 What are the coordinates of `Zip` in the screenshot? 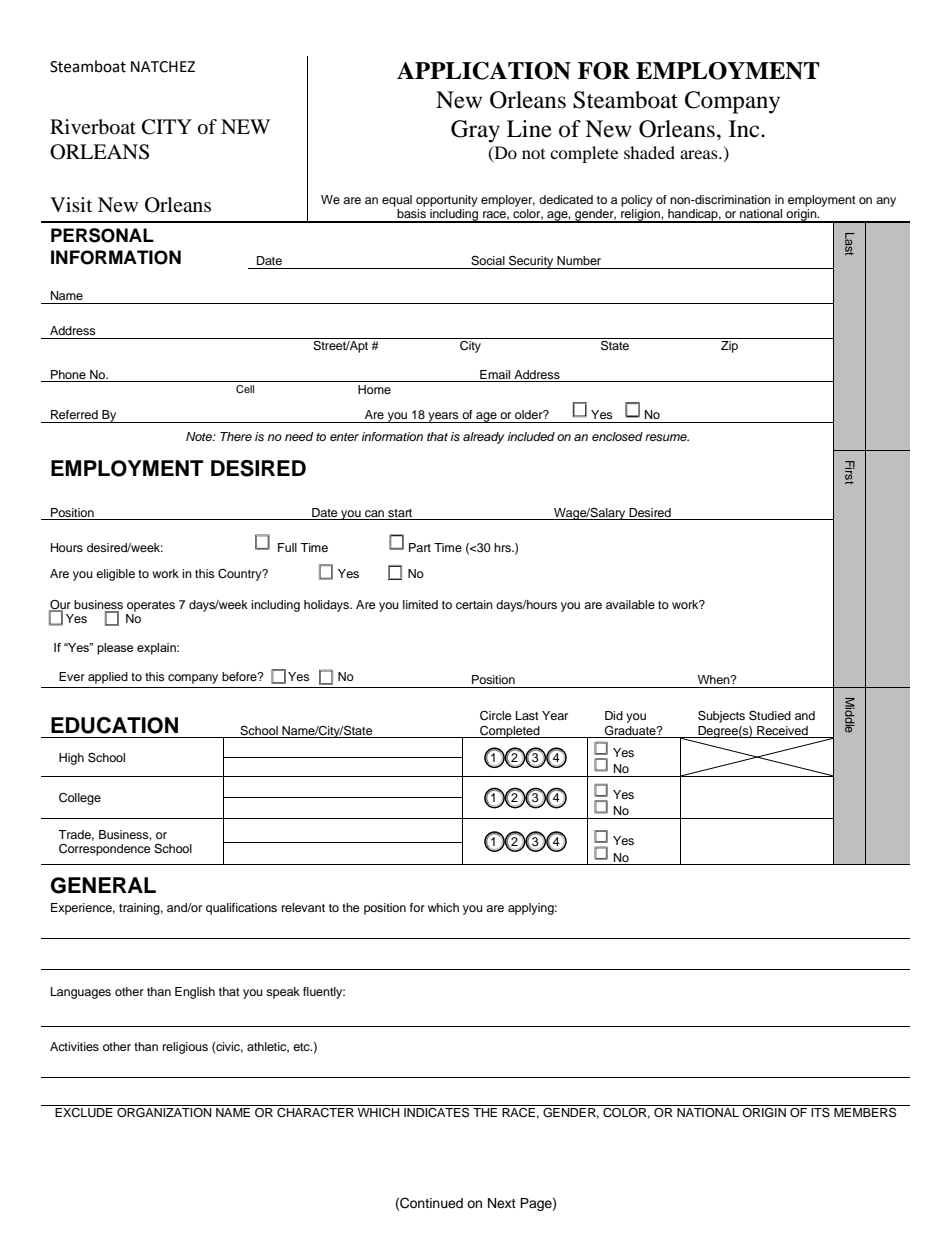 It's located at (729, 347).
